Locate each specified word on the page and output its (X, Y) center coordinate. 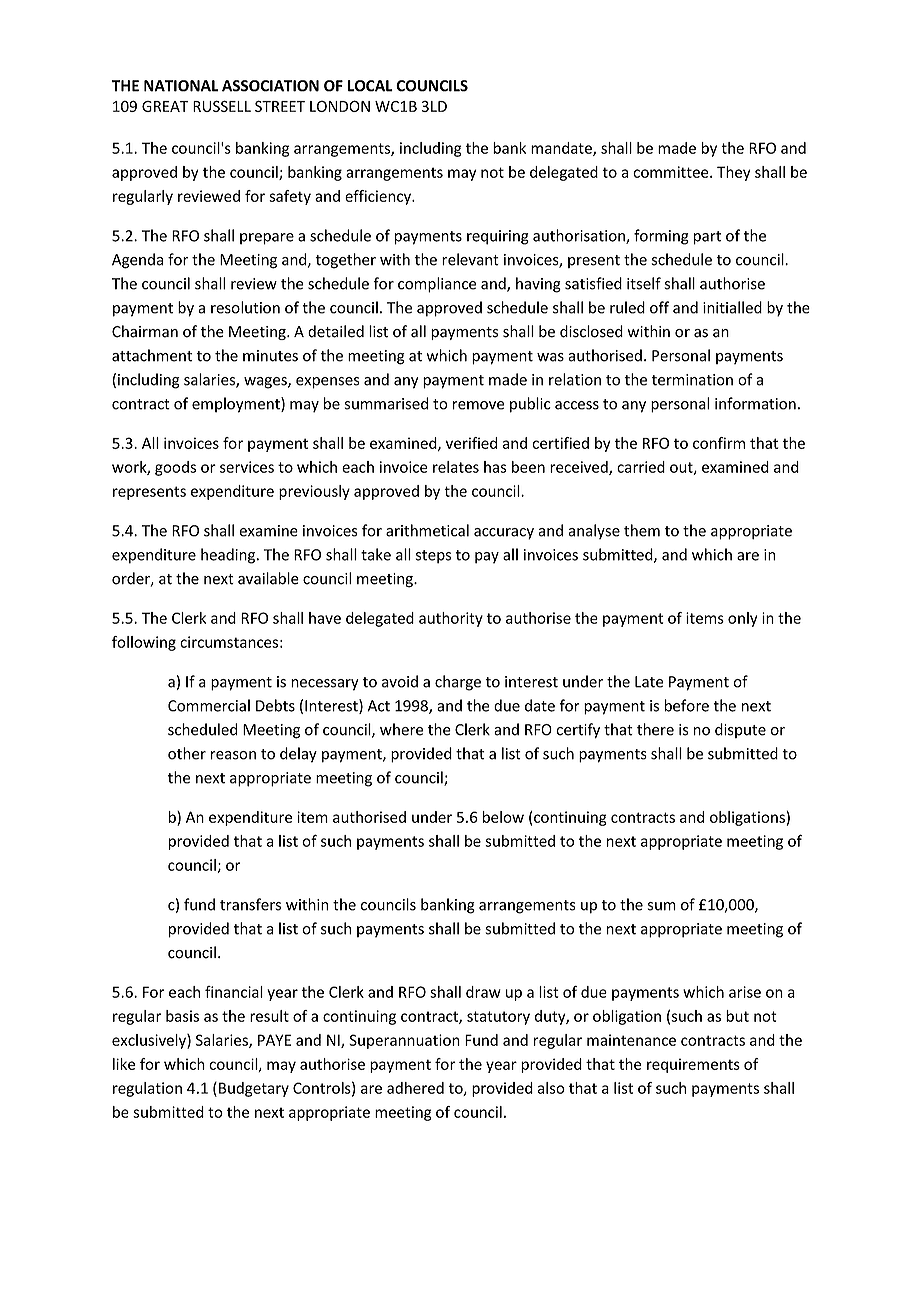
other (187, 753)
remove (478, 405)
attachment (152, 355)
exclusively (150, 1041)
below (503, 817)
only (743, 619)
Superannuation (404, 1041)
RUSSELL (222, 106)
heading (229, 556)
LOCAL (370, 86)
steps (433, 557)
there (655, 729)
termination (692, 380)
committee (672, 172)
